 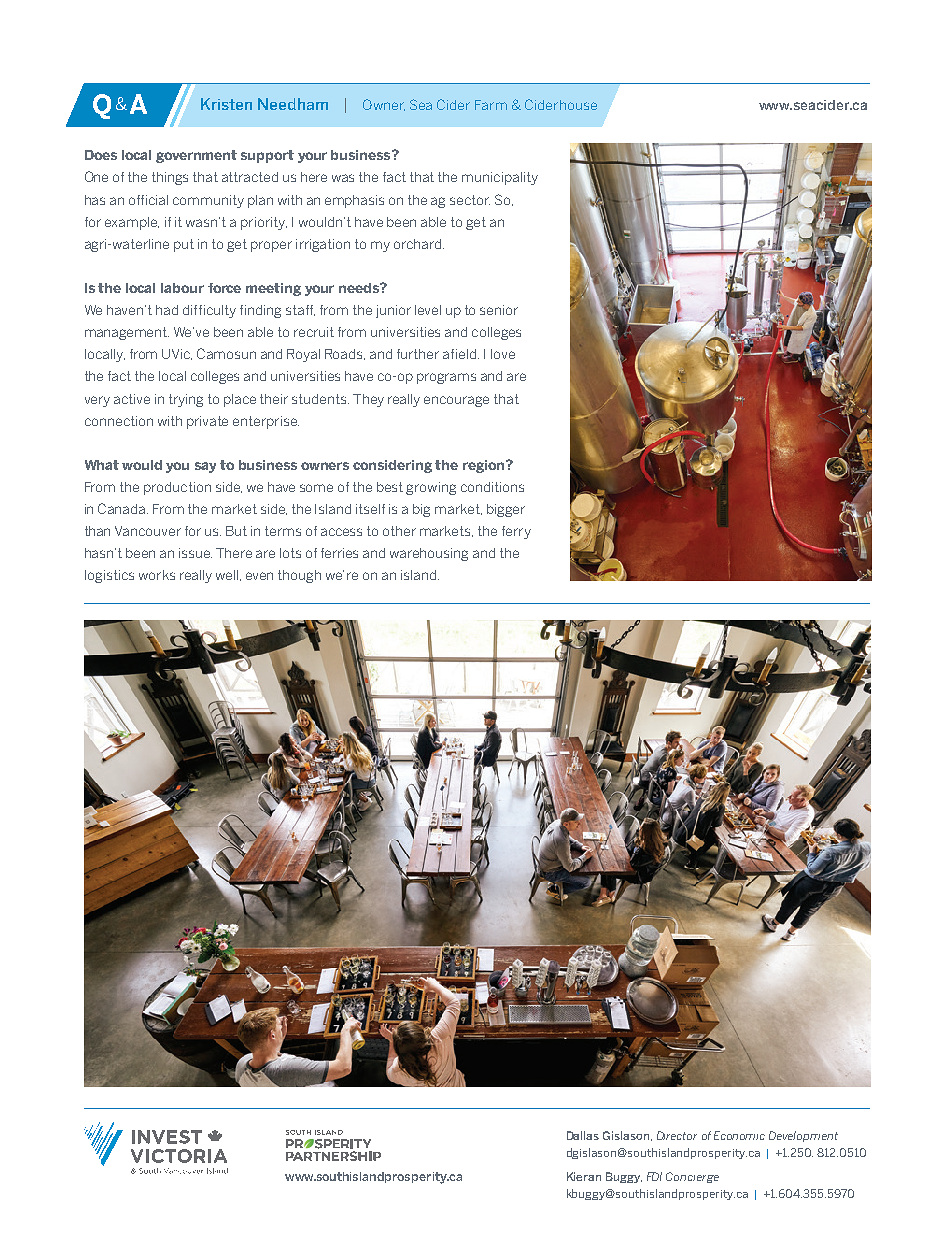 I want to click on ferry, so click(x=516, y=532).
